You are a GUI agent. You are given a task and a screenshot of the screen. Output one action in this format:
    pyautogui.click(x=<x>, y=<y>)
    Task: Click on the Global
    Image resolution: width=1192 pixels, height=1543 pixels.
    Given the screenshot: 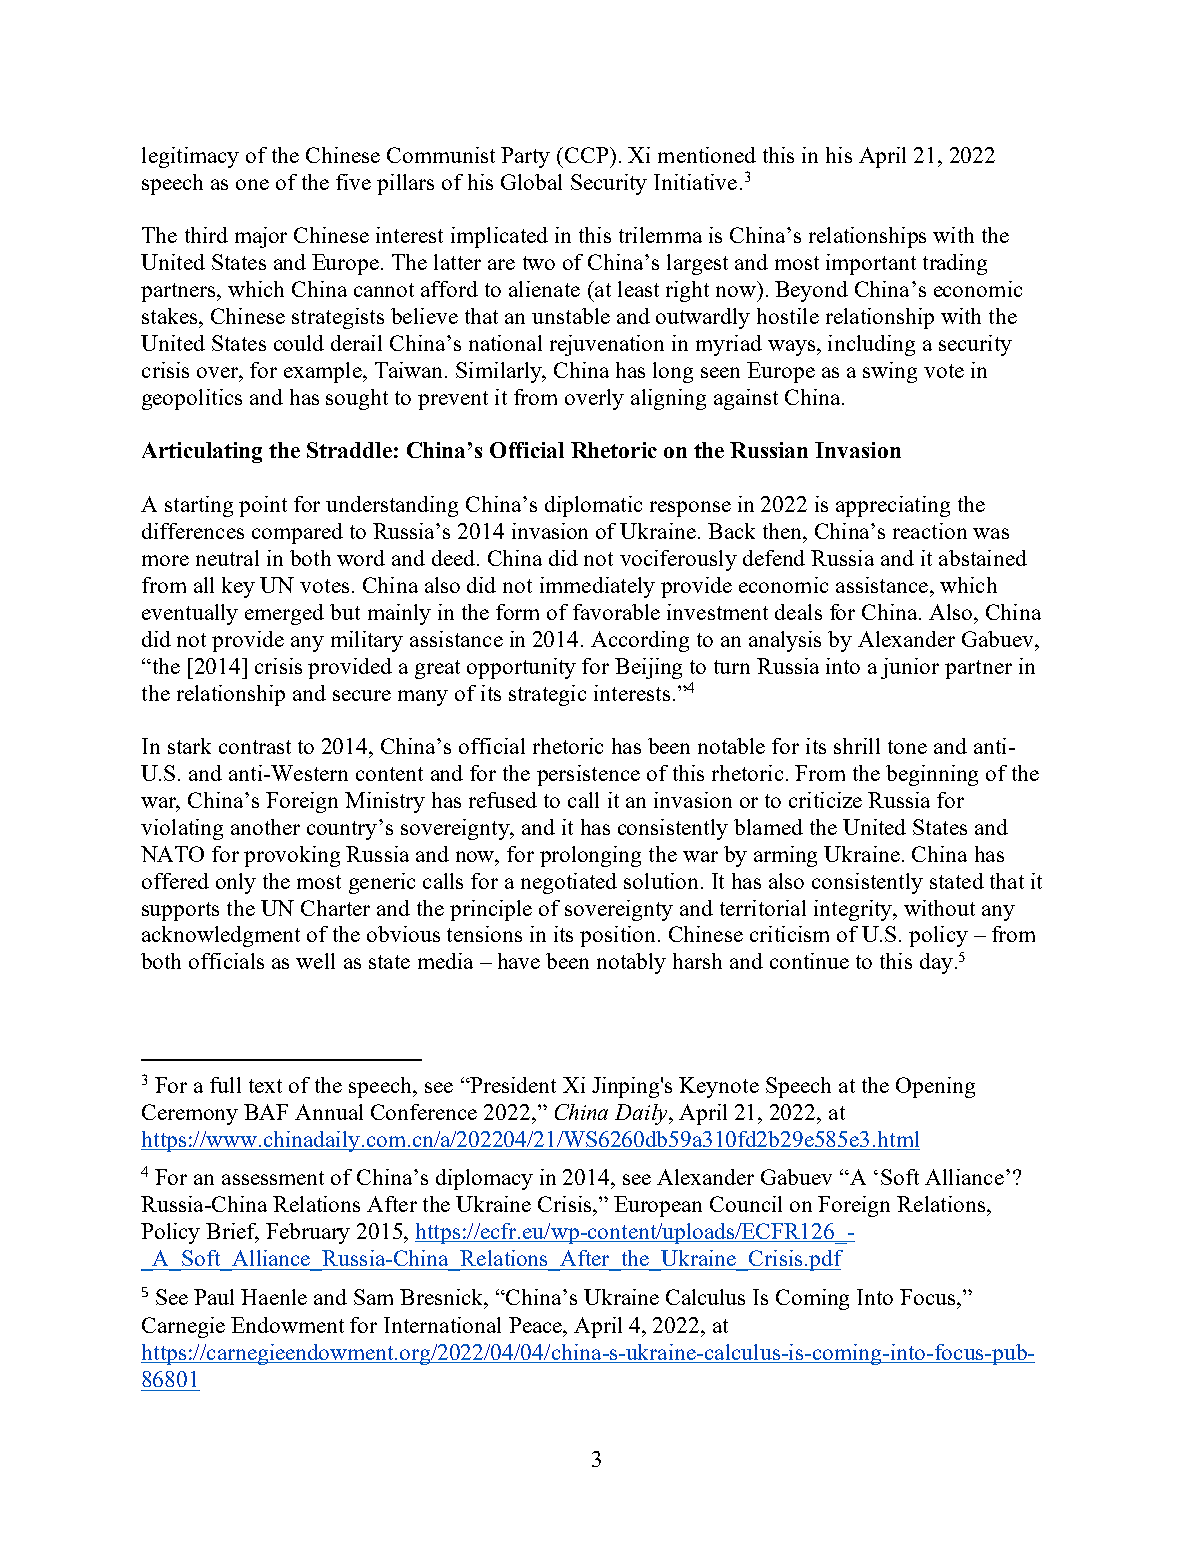 What is the action you would take?
    pyautogui.click(x=531, y=182)
